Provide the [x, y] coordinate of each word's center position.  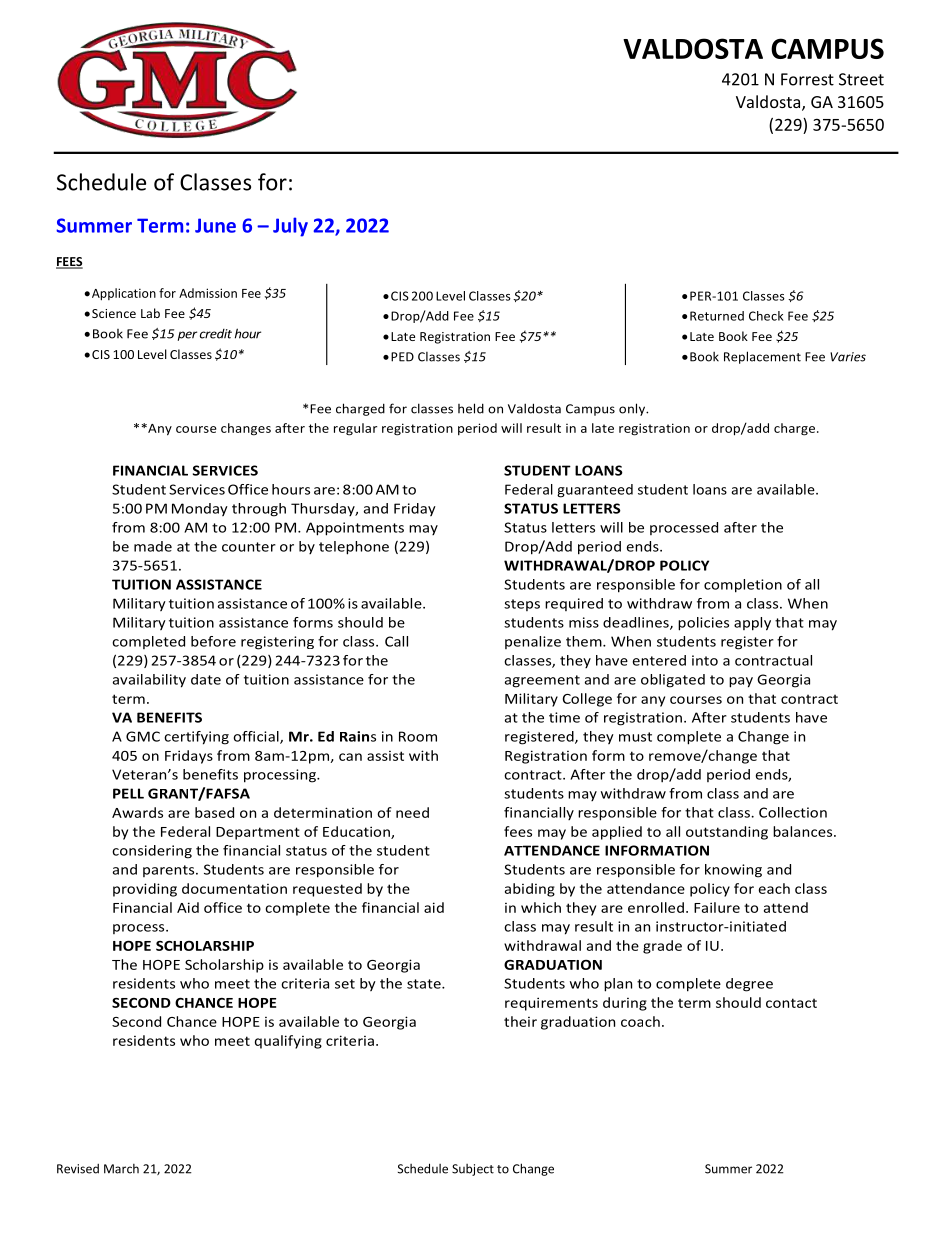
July [290, 227]
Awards [137, 812]
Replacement [762, 357]
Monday [200, 509]
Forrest [807, 79]
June [215, 225]
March [121, 1169]
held [471, 408]
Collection [793, 812]
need [412, 812]
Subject [473, 1170]
